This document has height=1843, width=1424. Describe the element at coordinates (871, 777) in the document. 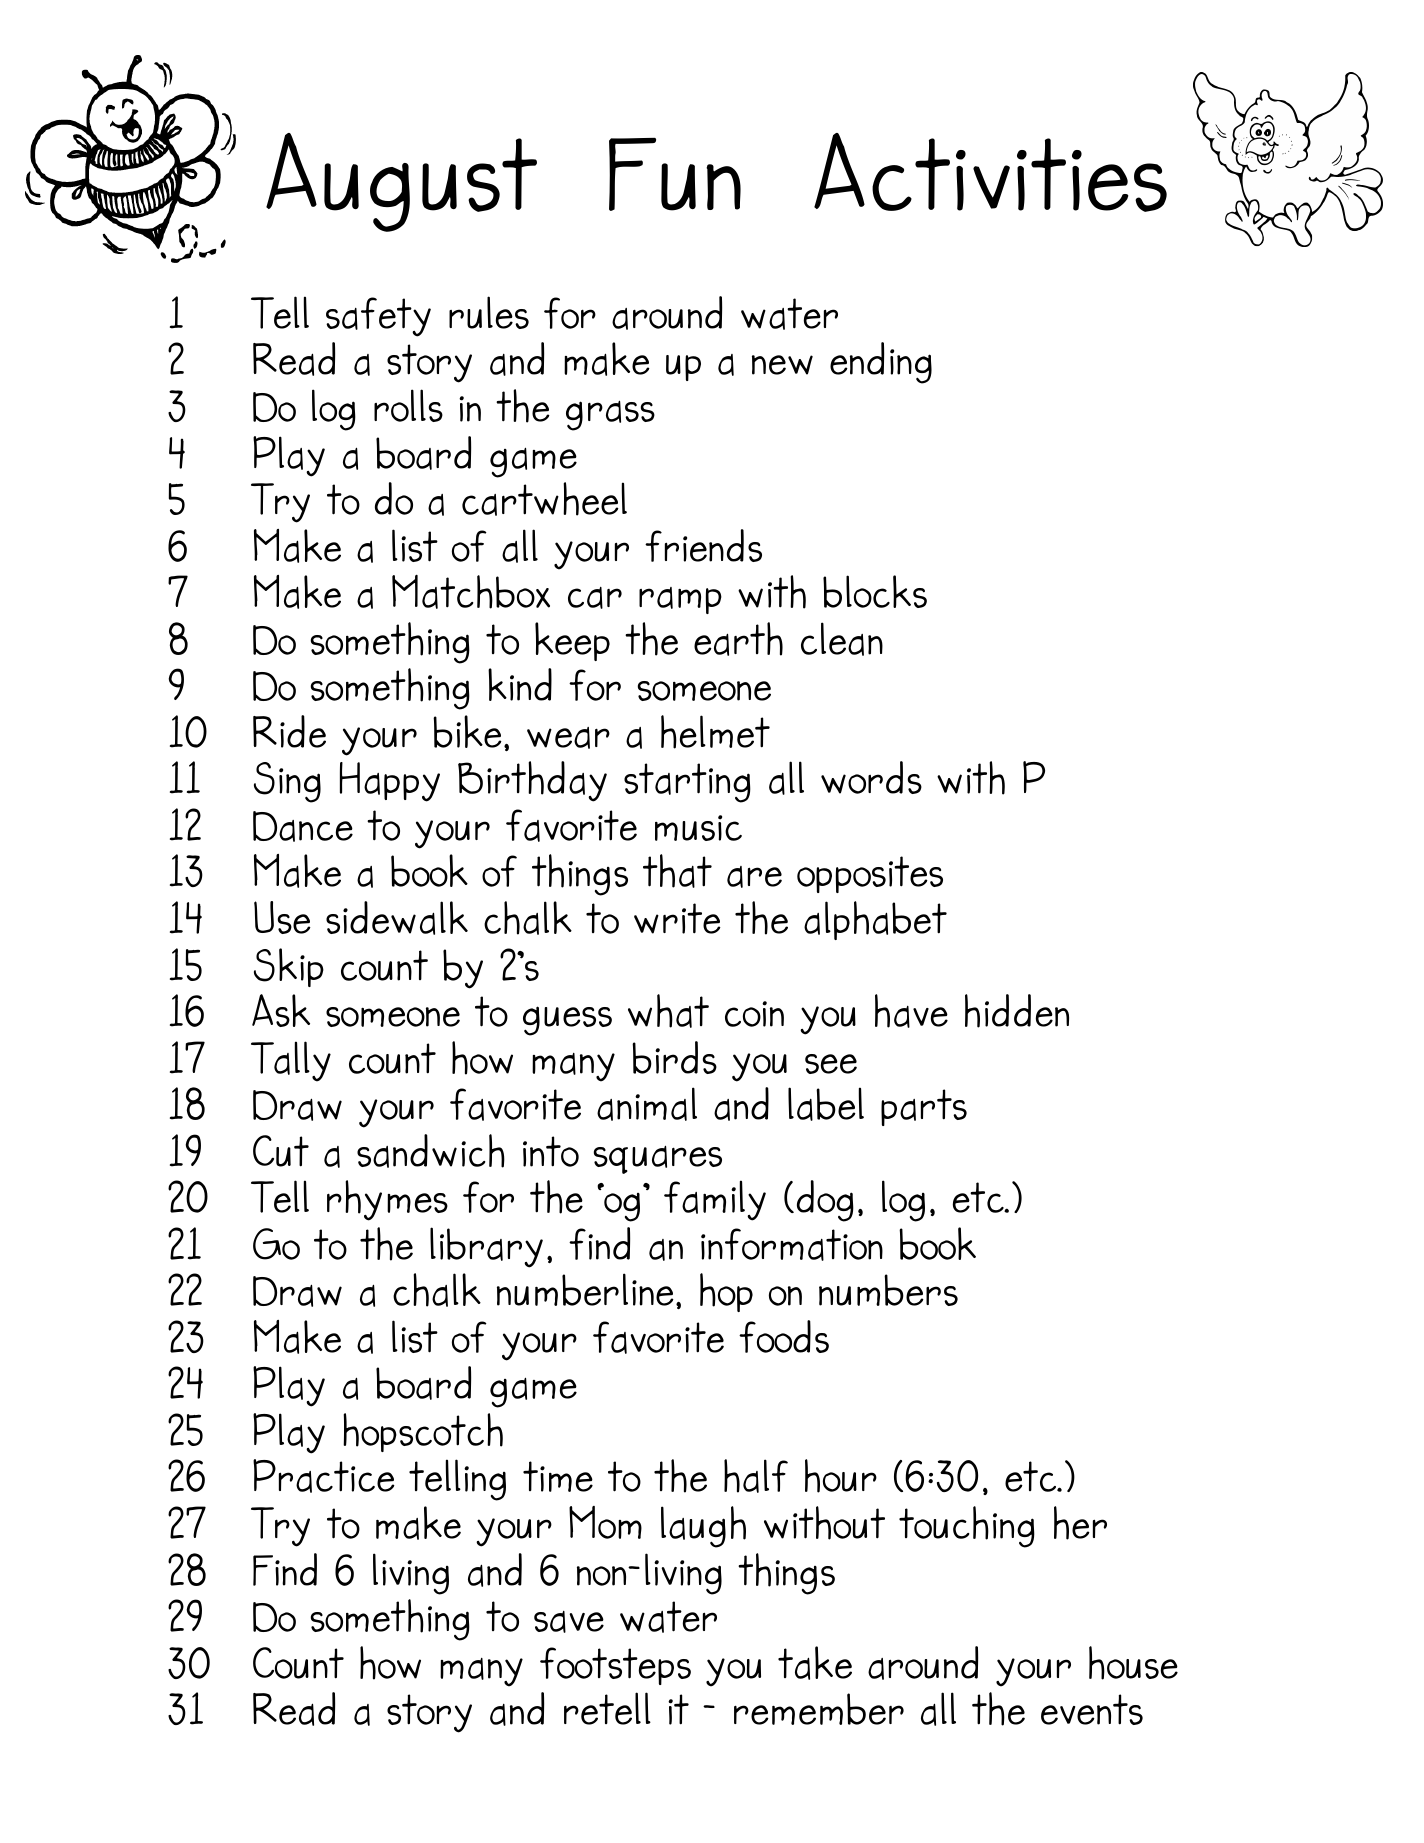

I see `words` at that location.
